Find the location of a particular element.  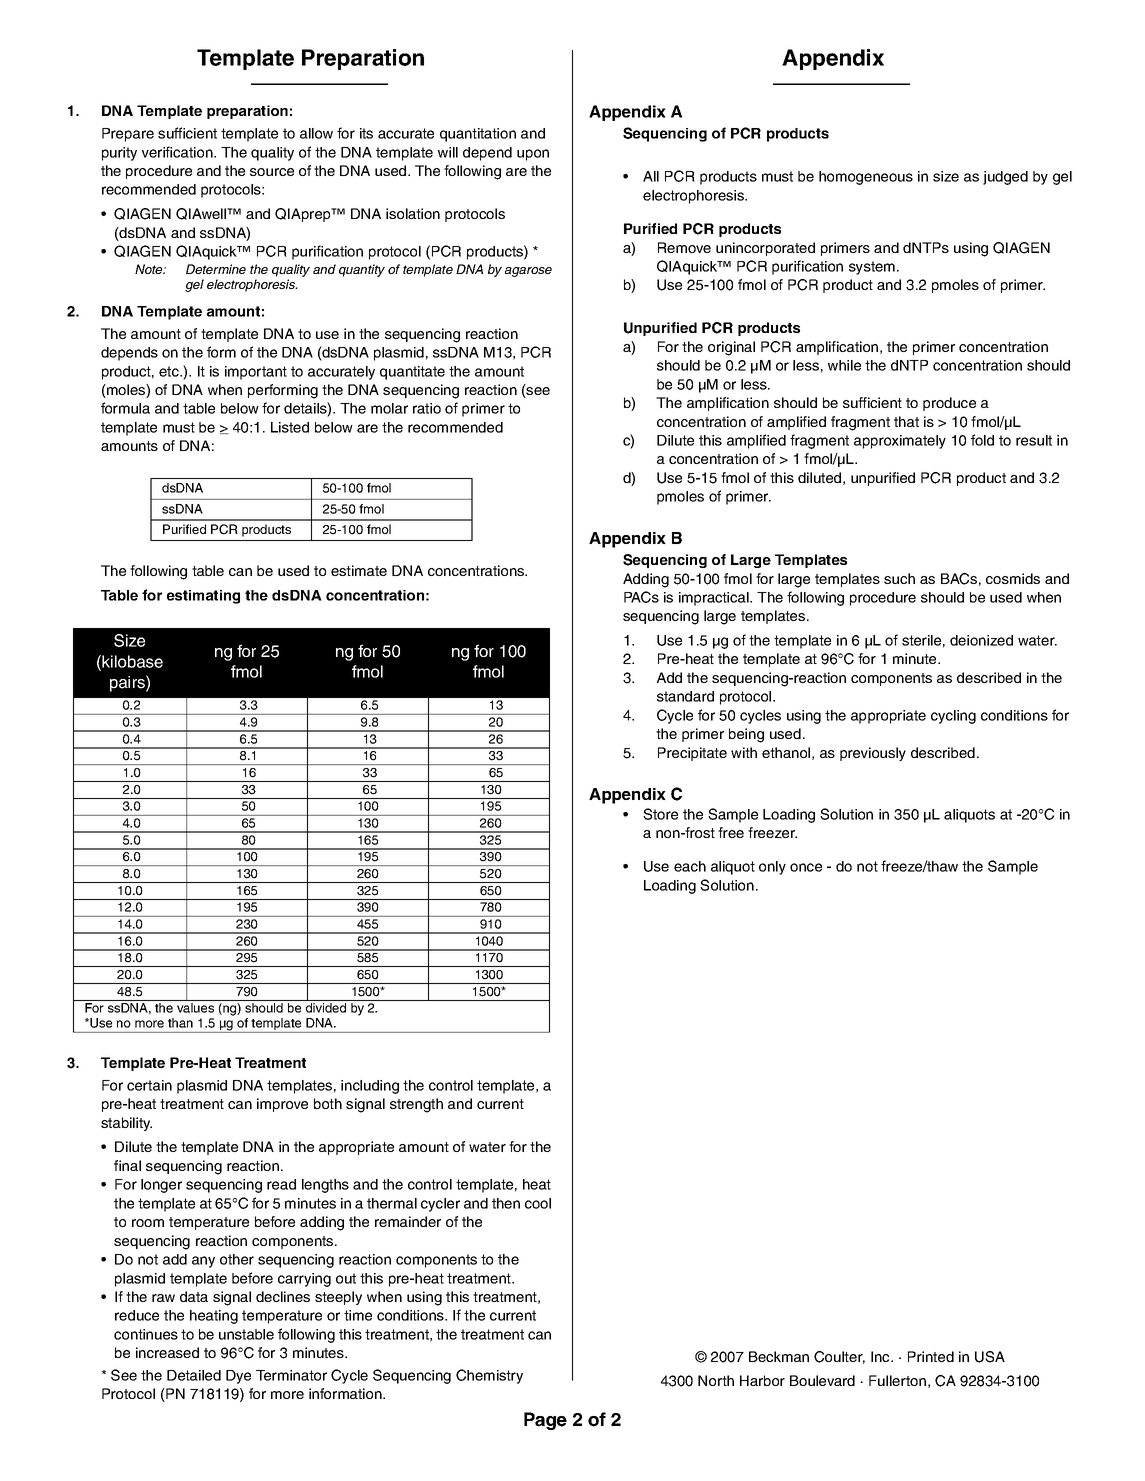

Listed is located at coordinates (290, 427).
